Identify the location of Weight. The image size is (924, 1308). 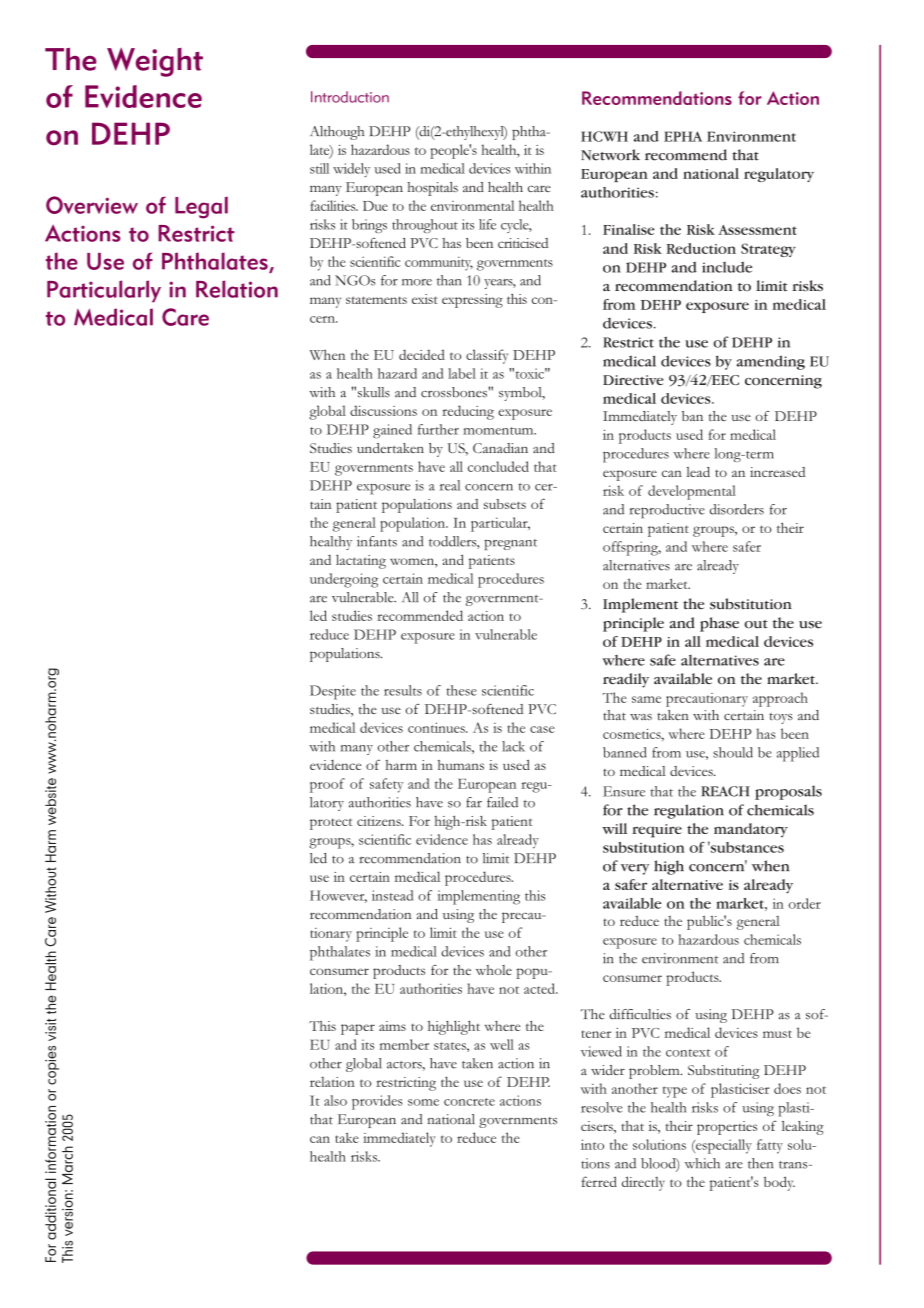
(155, 62).
